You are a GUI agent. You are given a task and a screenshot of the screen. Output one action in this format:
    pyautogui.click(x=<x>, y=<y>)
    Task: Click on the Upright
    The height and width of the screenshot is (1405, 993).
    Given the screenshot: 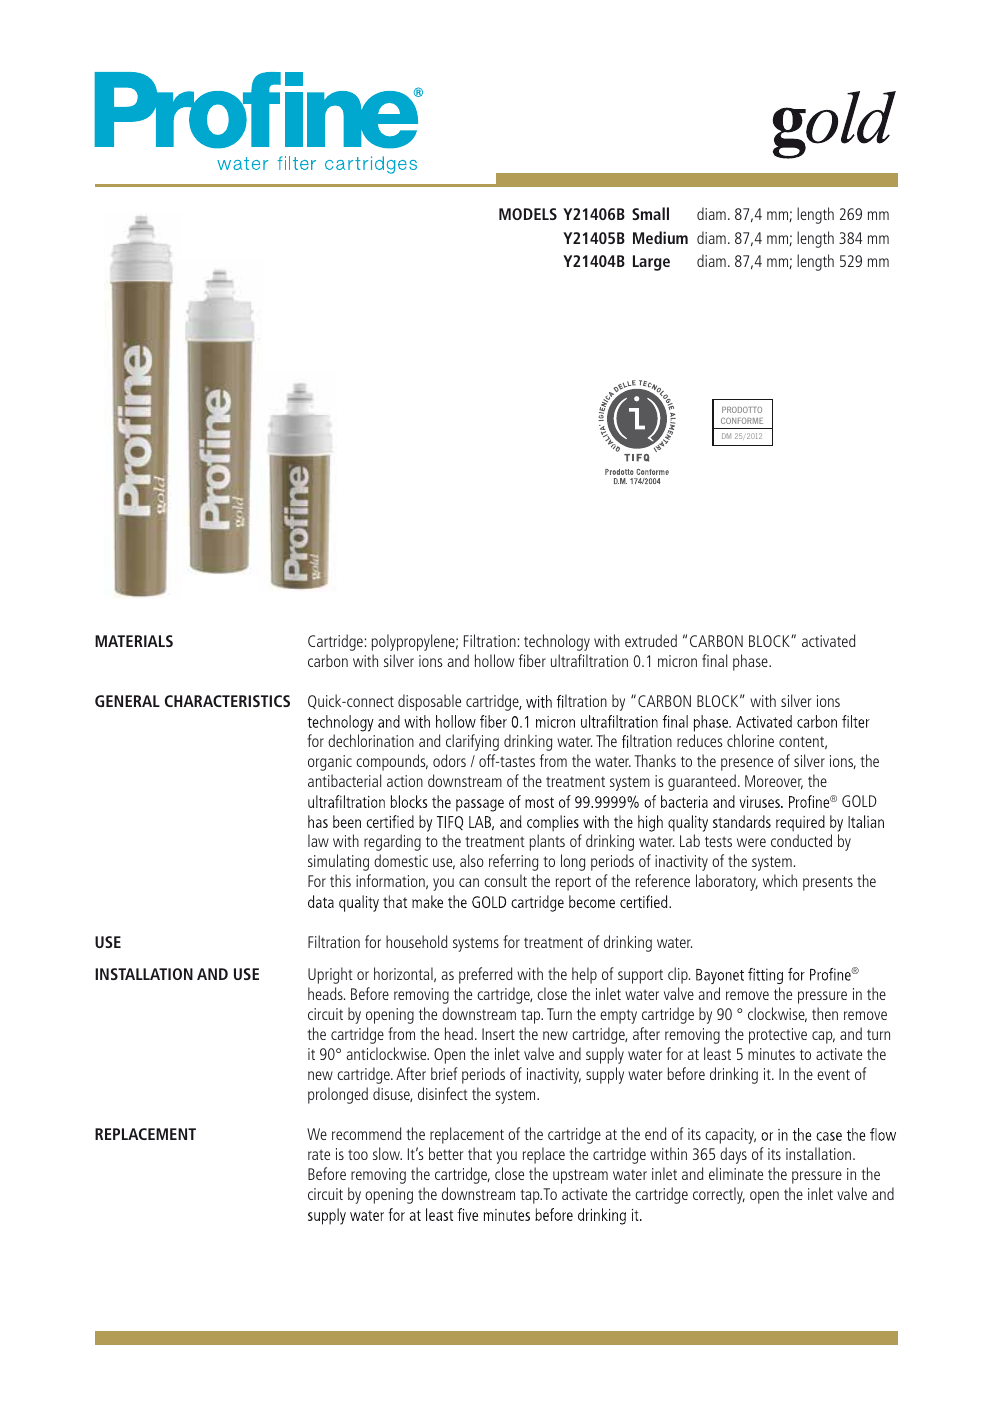 What is the action you would take?
    pyautogui.click(x=330, y=975)
